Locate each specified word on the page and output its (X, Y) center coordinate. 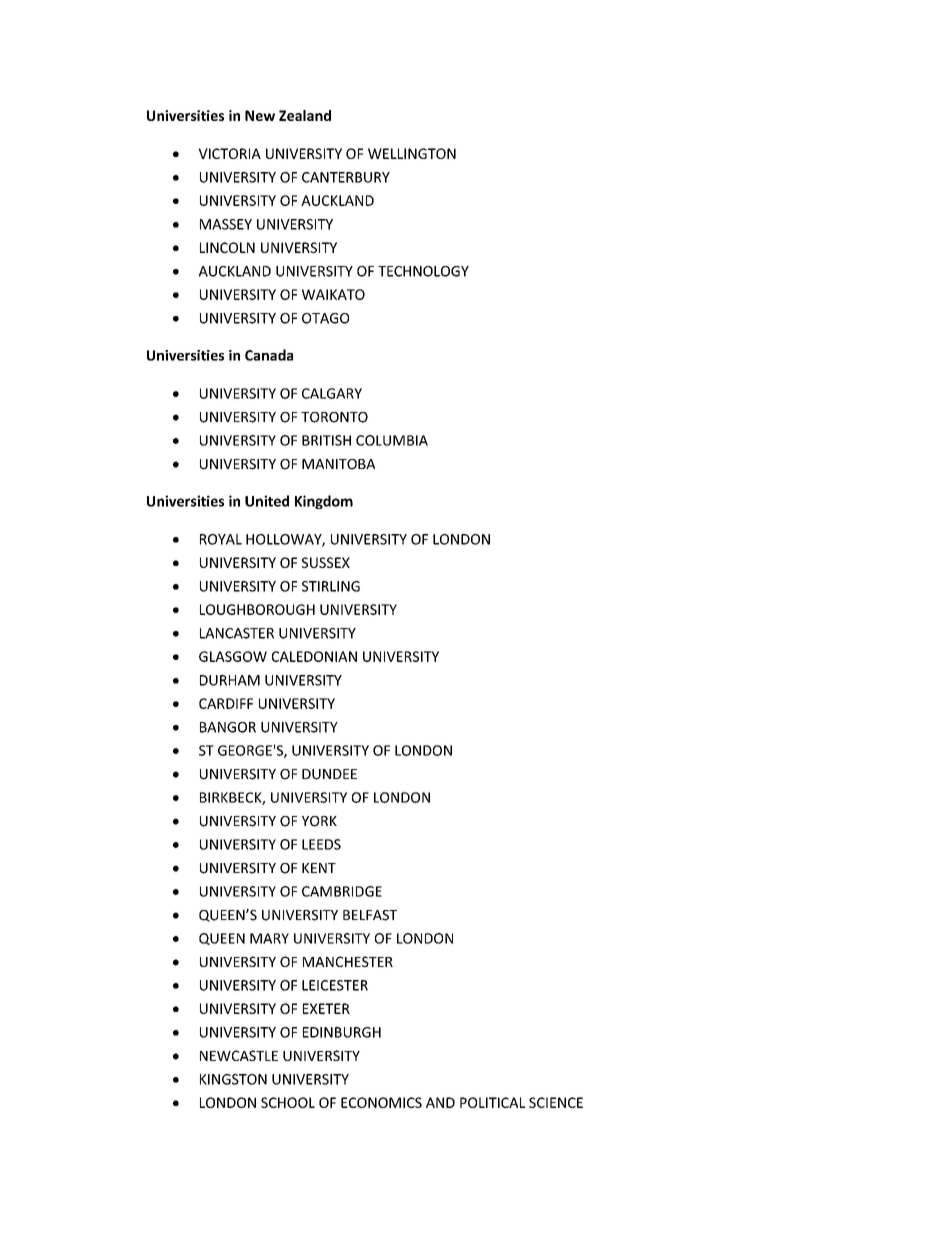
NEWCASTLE (239, 1055)
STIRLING (331, 586)
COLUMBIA (392, 440)
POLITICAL (492, 1102)
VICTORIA (230, 153)
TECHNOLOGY (423, 271)
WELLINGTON (412, 153)
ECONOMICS (381, 1102)
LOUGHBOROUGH (257, 609)
